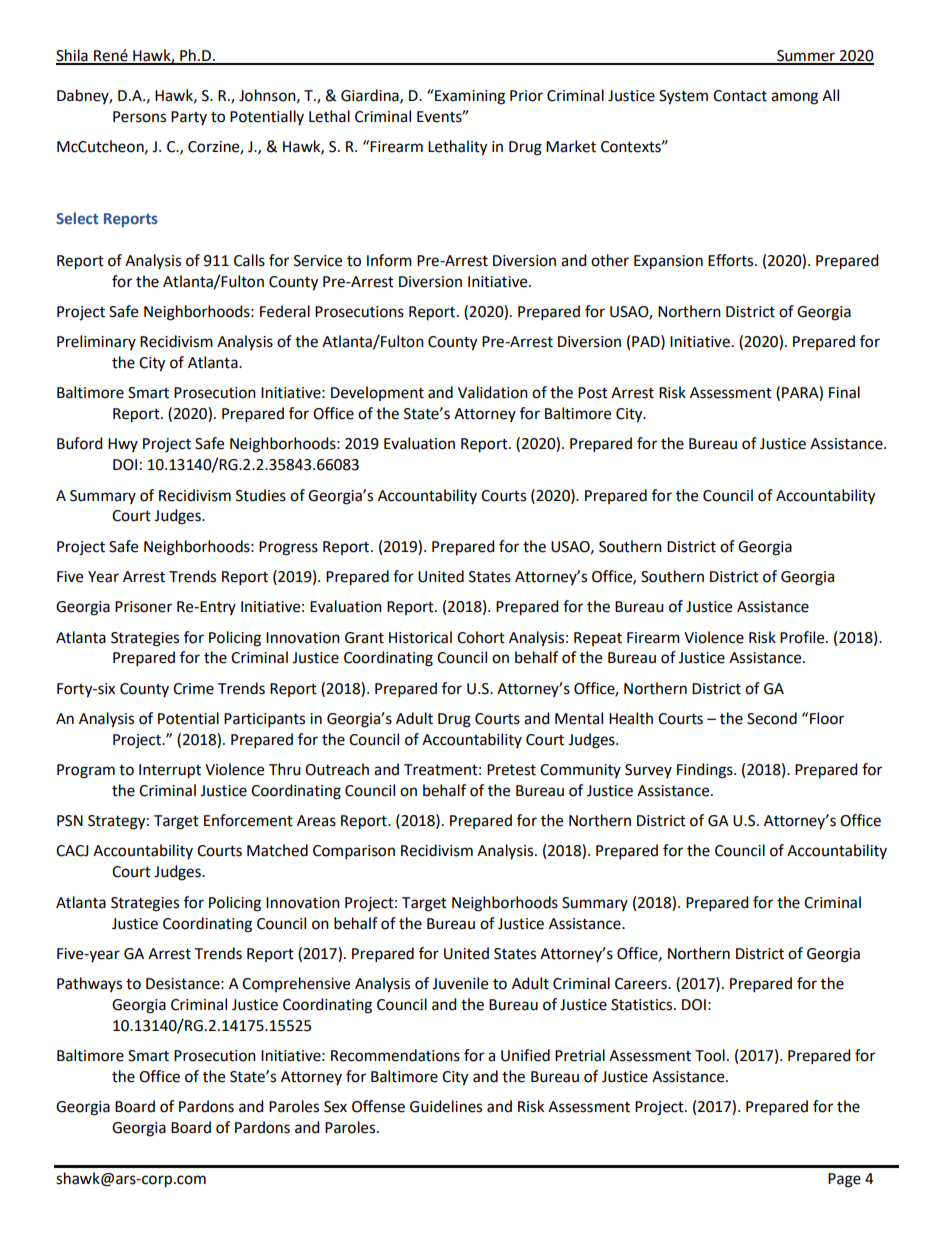  Describe the element at coordinates (469, 97) in the page. I see `Examining` at that location.
